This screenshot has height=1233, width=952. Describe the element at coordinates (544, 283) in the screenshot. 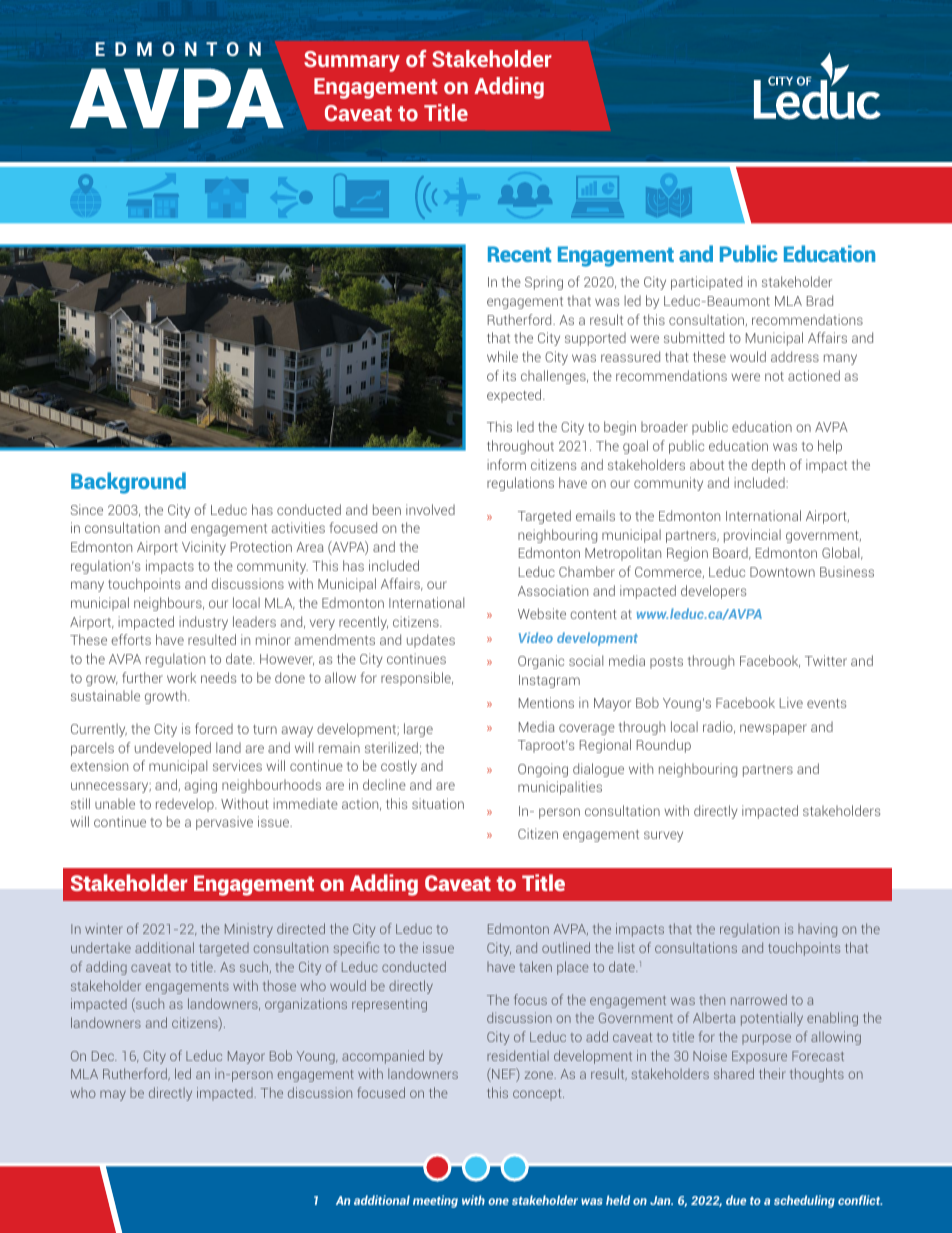

I see `Spring` at that location.
